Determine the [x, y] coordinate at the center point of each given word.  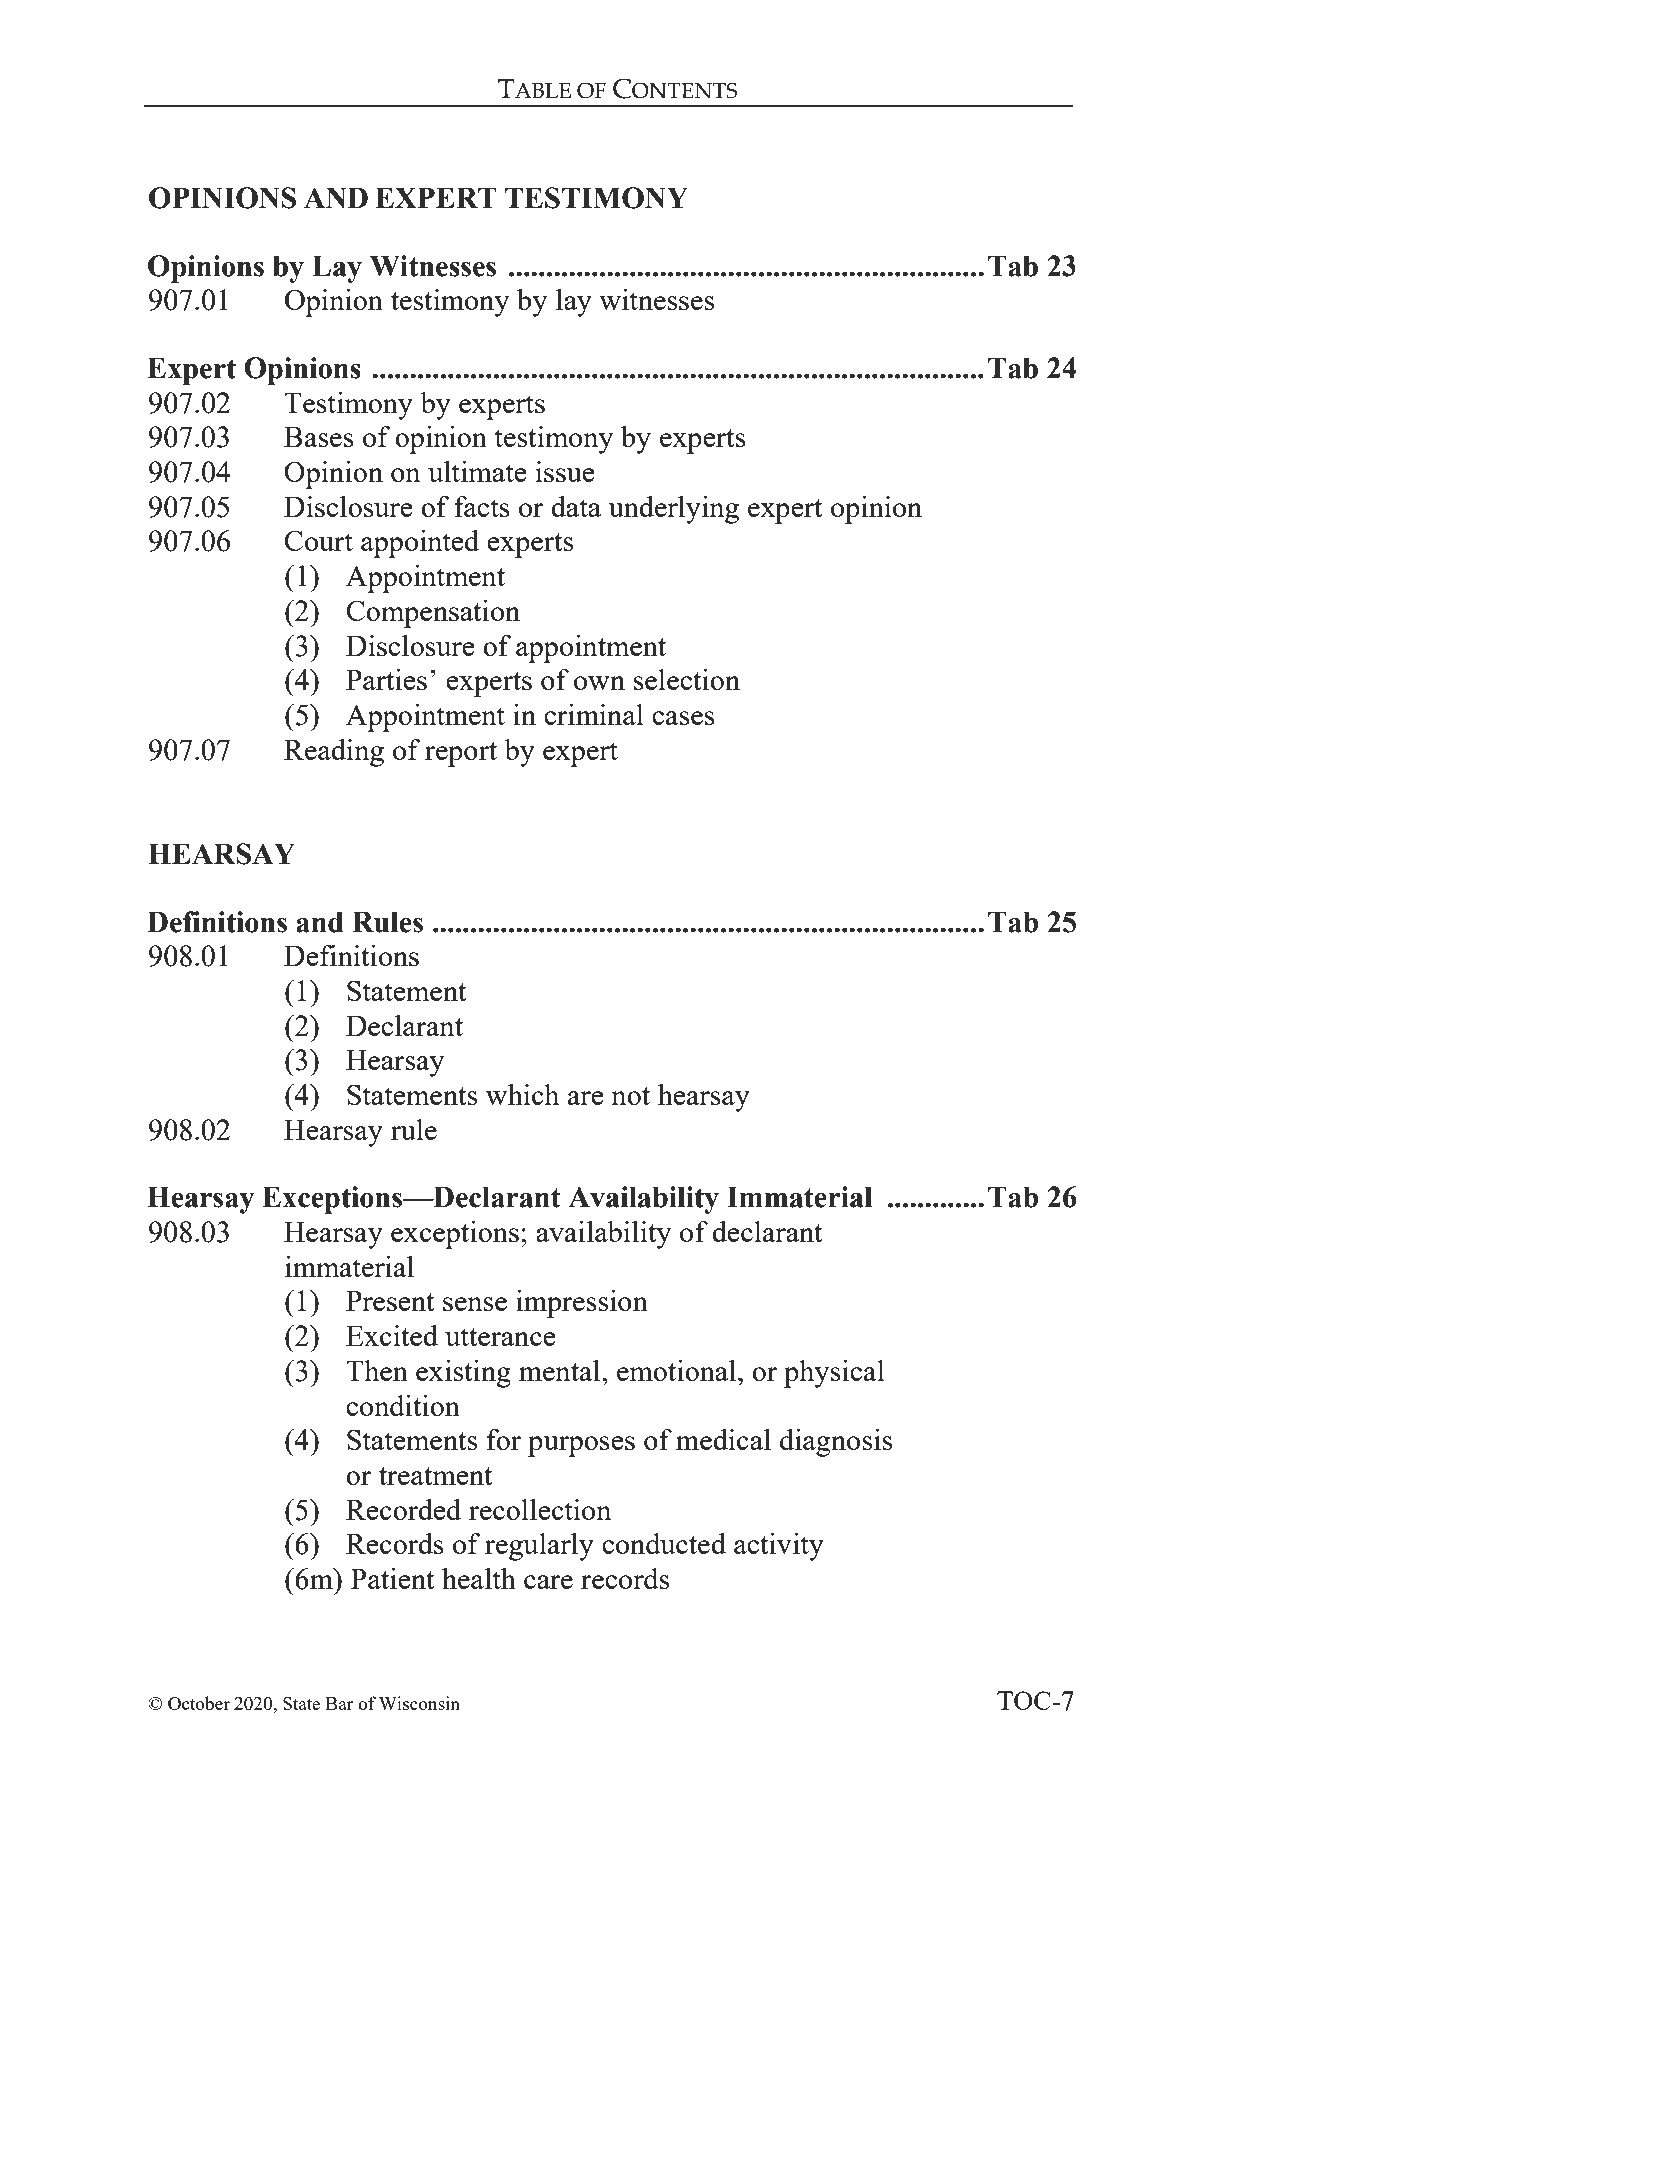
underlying [673, 510]
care [548, 1582]
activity [779, 1547]
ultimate [477, 471]
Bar [340, 1703]
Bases [319, 436]
